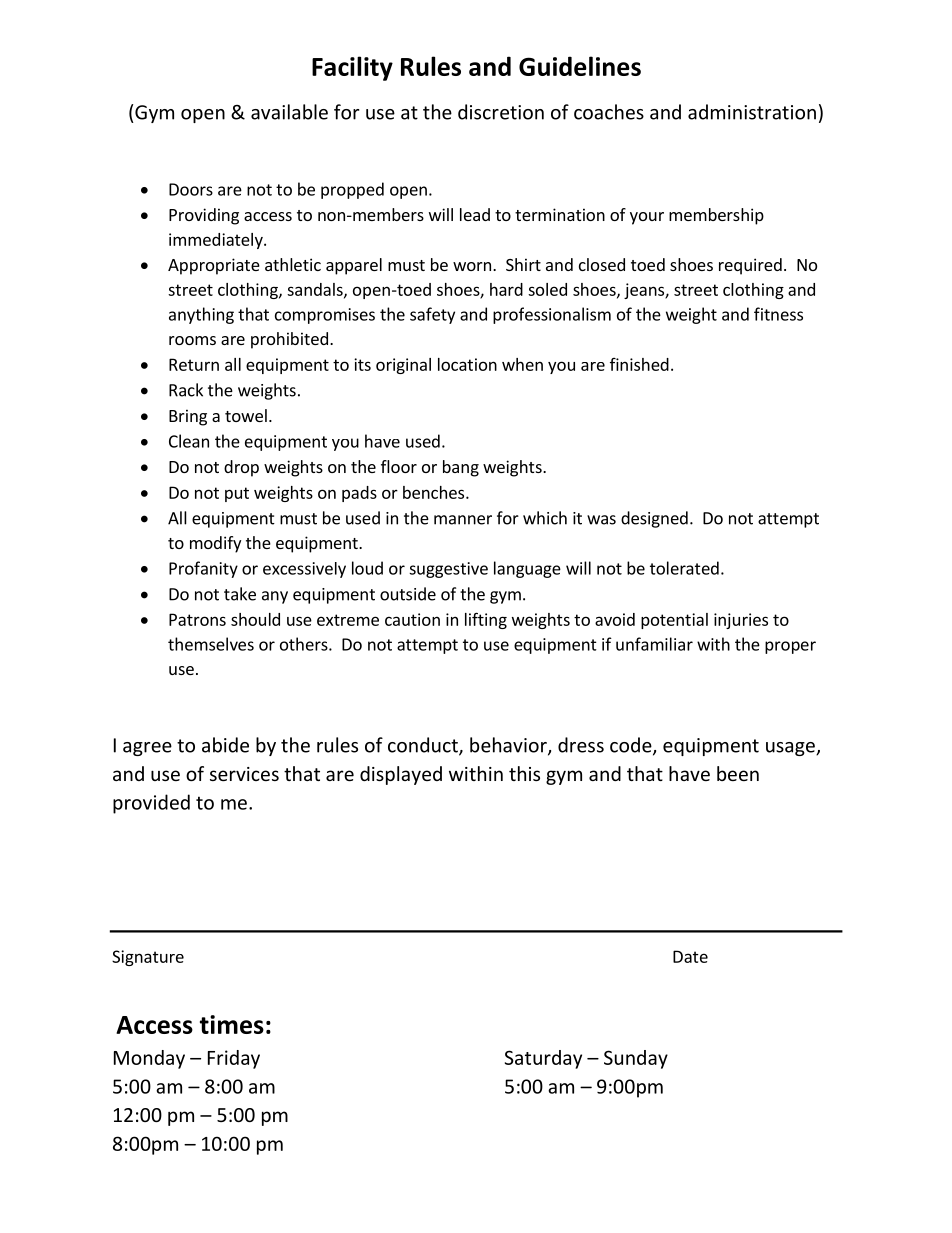 The height and width of the page is (1233, 952). What do you see at coordinates (289, 112) in the page?
I see `available` at bounding box center [289, 112].
